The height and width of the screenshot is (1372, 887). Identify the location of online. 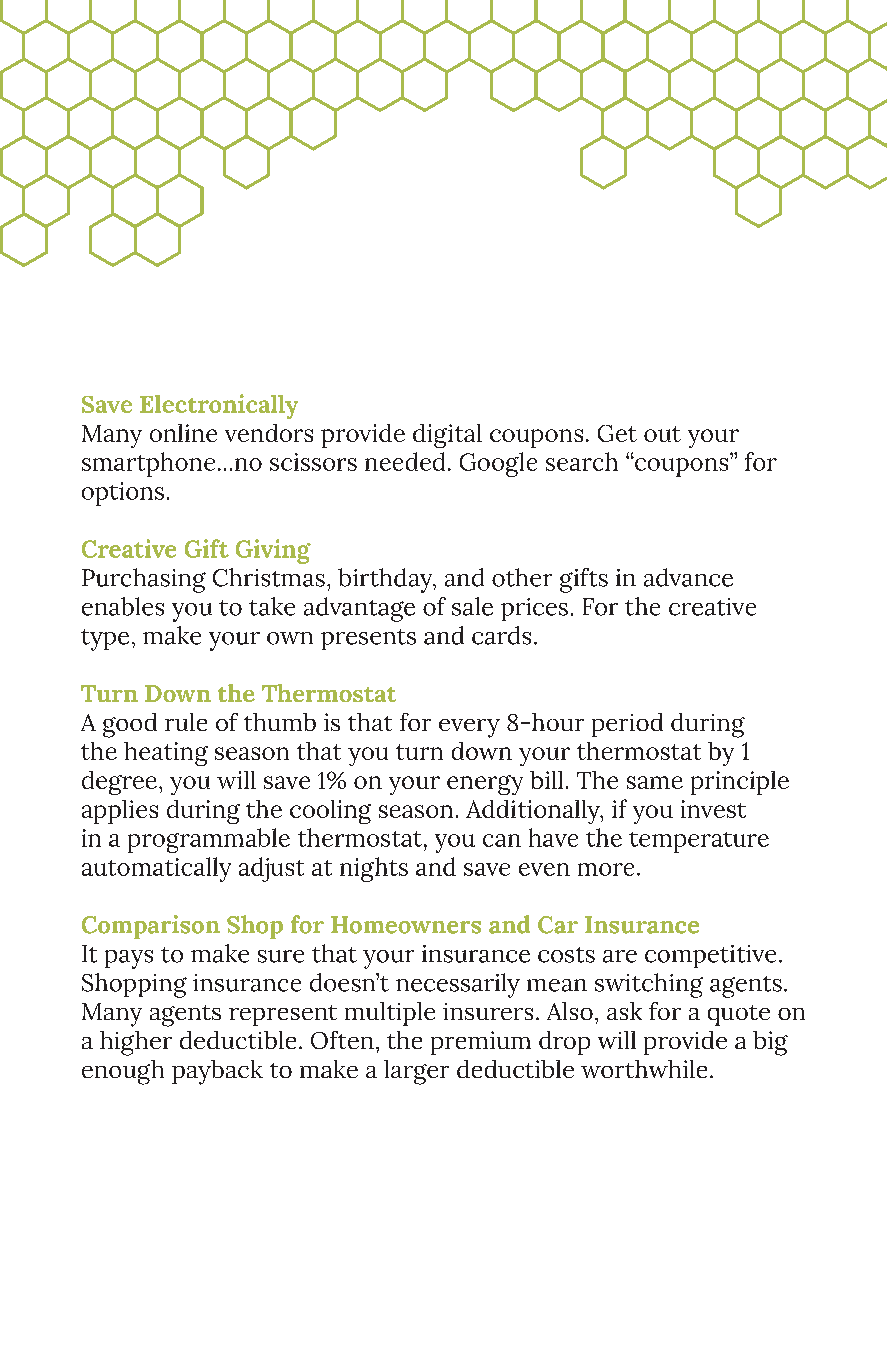
(183, 433).
